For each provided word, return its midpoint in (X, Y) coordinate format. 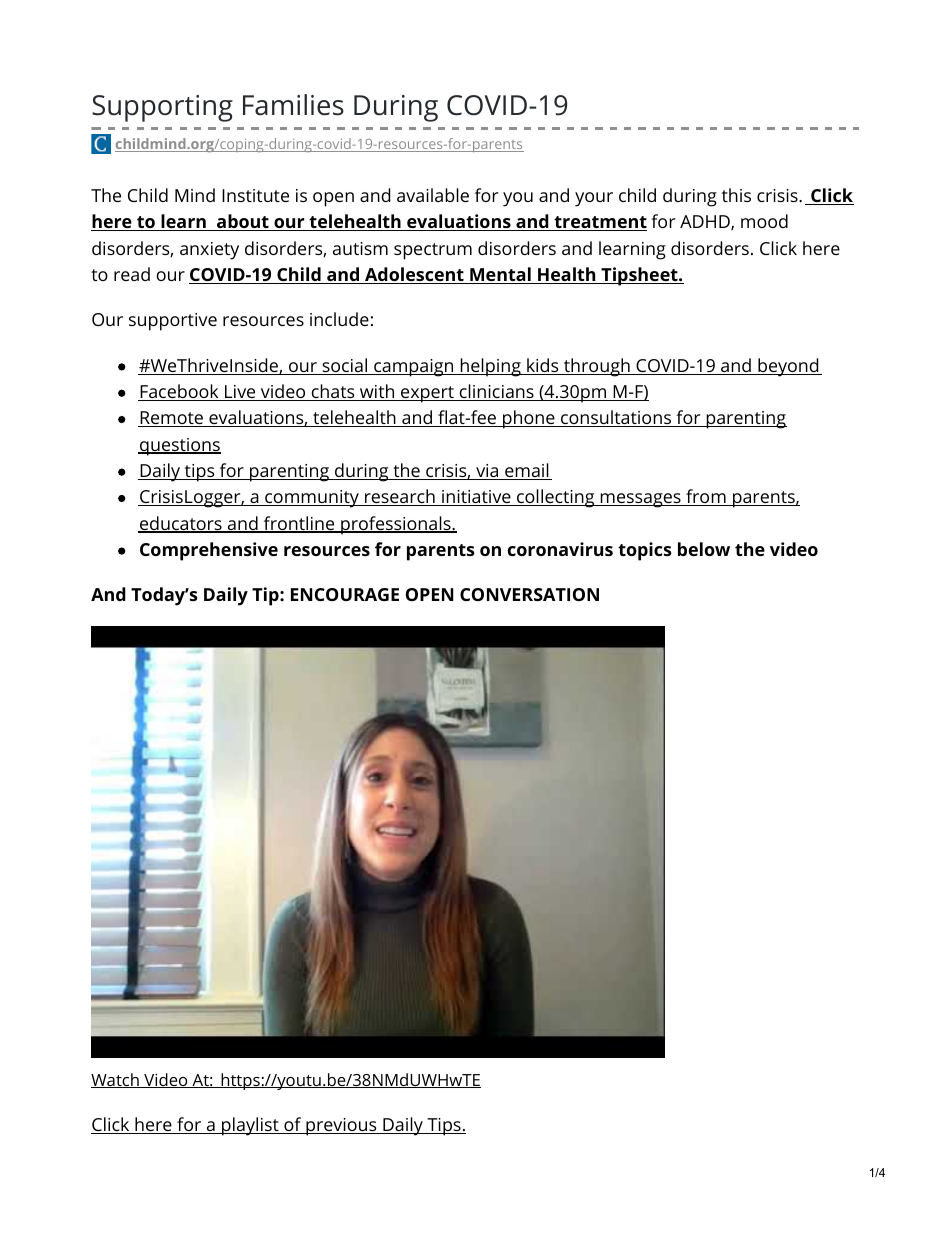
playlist (250, 1126)
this (736, 195)
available (433, 195)
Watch (116, 1080)
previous (341, 1127)
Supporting (162, 108)
